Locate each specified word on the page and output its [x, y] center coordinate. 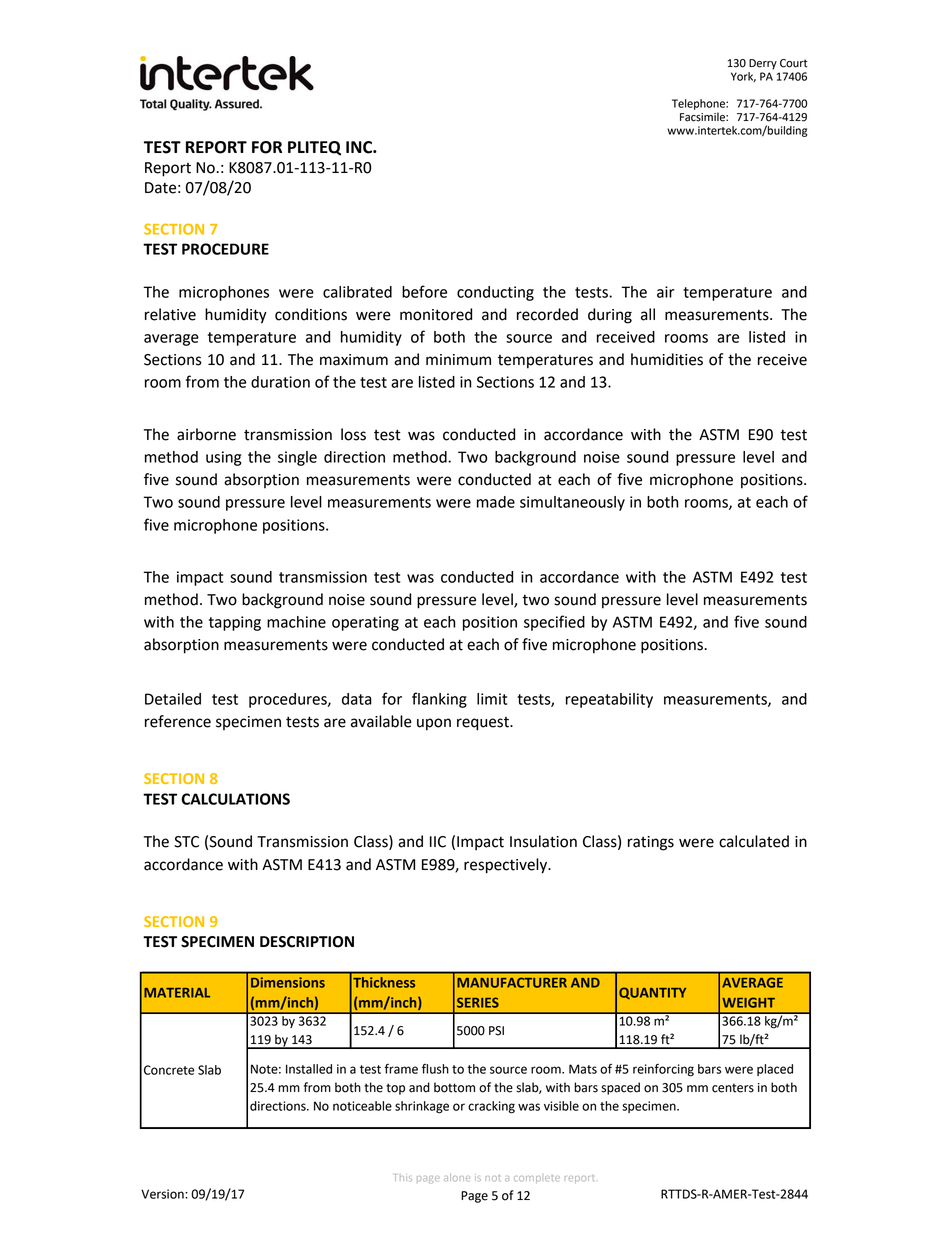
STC [186, 842]
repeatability [609, 700]
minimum [458, 360]
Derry [763, 64]
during [610, 316]
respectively [507, 866]
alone [457, 1177]
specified [554, 623]
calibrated [357, 292]
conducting [495, 293]
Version [163, 1194]
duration [280, 382]
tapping [235, 623]
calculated [754, 841]
